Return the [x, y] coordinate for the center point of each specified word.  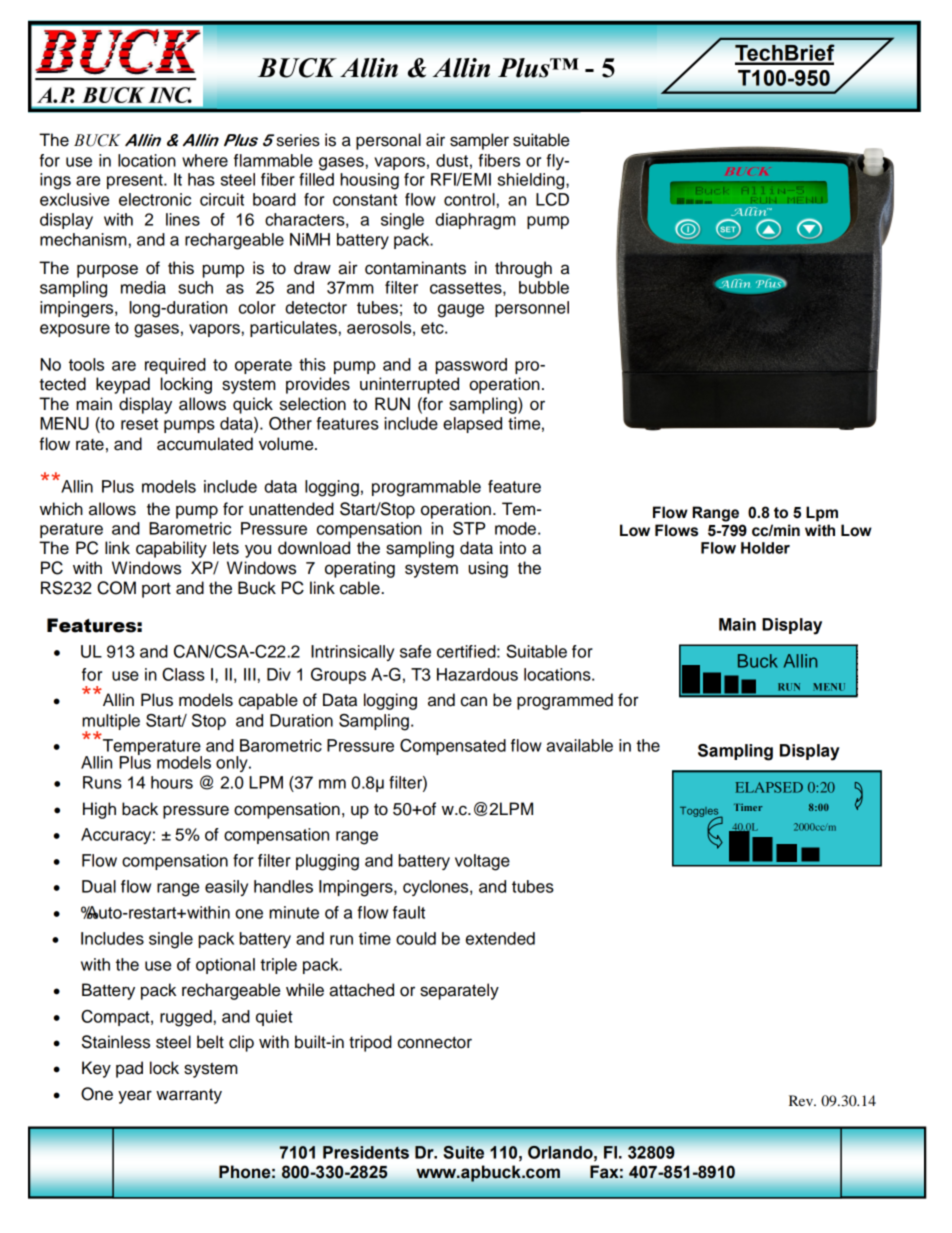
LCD [552, 199]
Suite [464, 1152]
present [136, 181]
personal [388, 141]
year [135, 1097]
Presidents [366, 1152]
